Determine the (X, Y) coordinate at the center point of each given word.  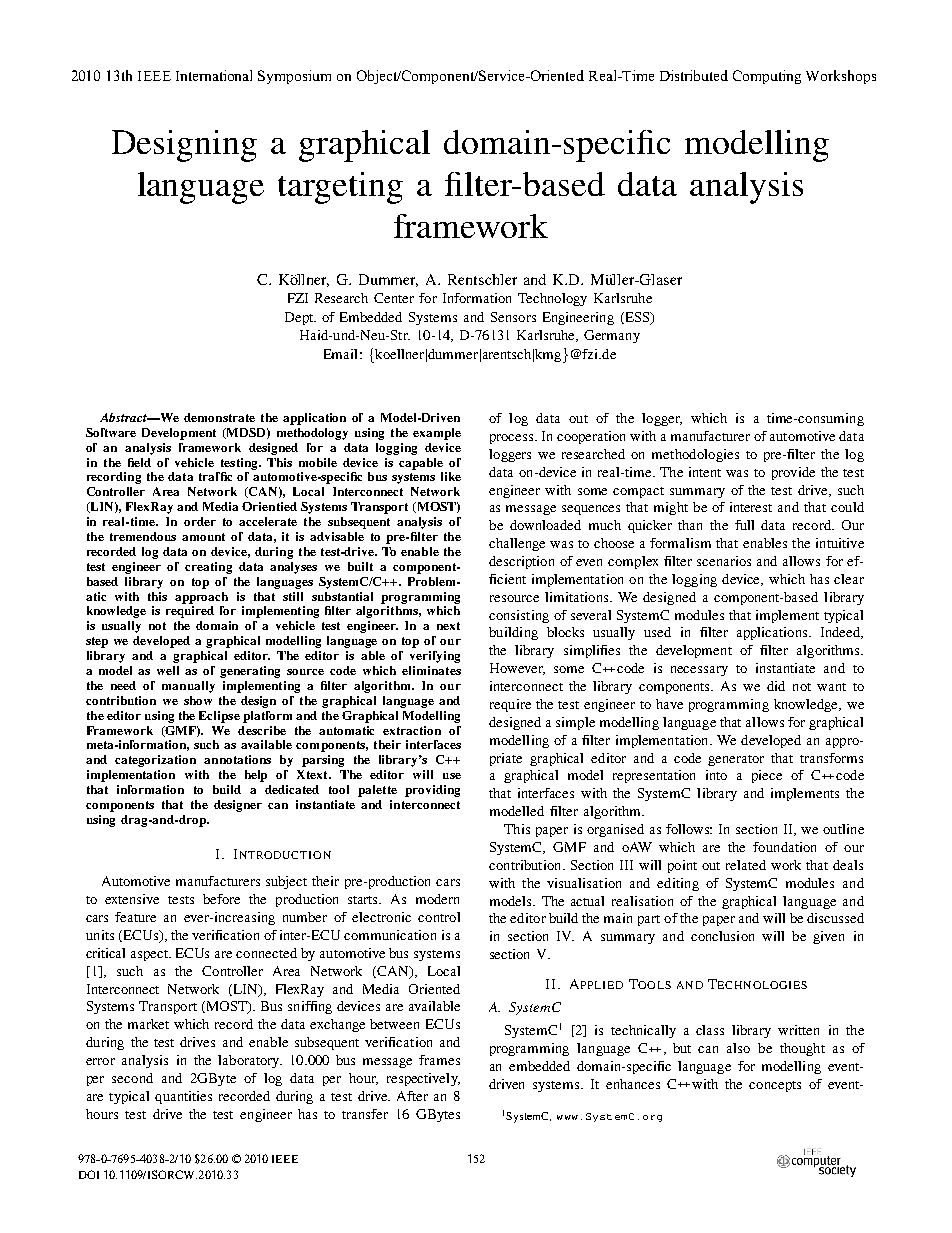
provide (793, 473)
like (451, 476)
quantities (183, 1097)
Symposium (294, 77)
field (139, 462)
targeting (340, 188)
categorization (155, 761)
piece (767, 776)
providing (432, 791)
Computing (767, 77)
